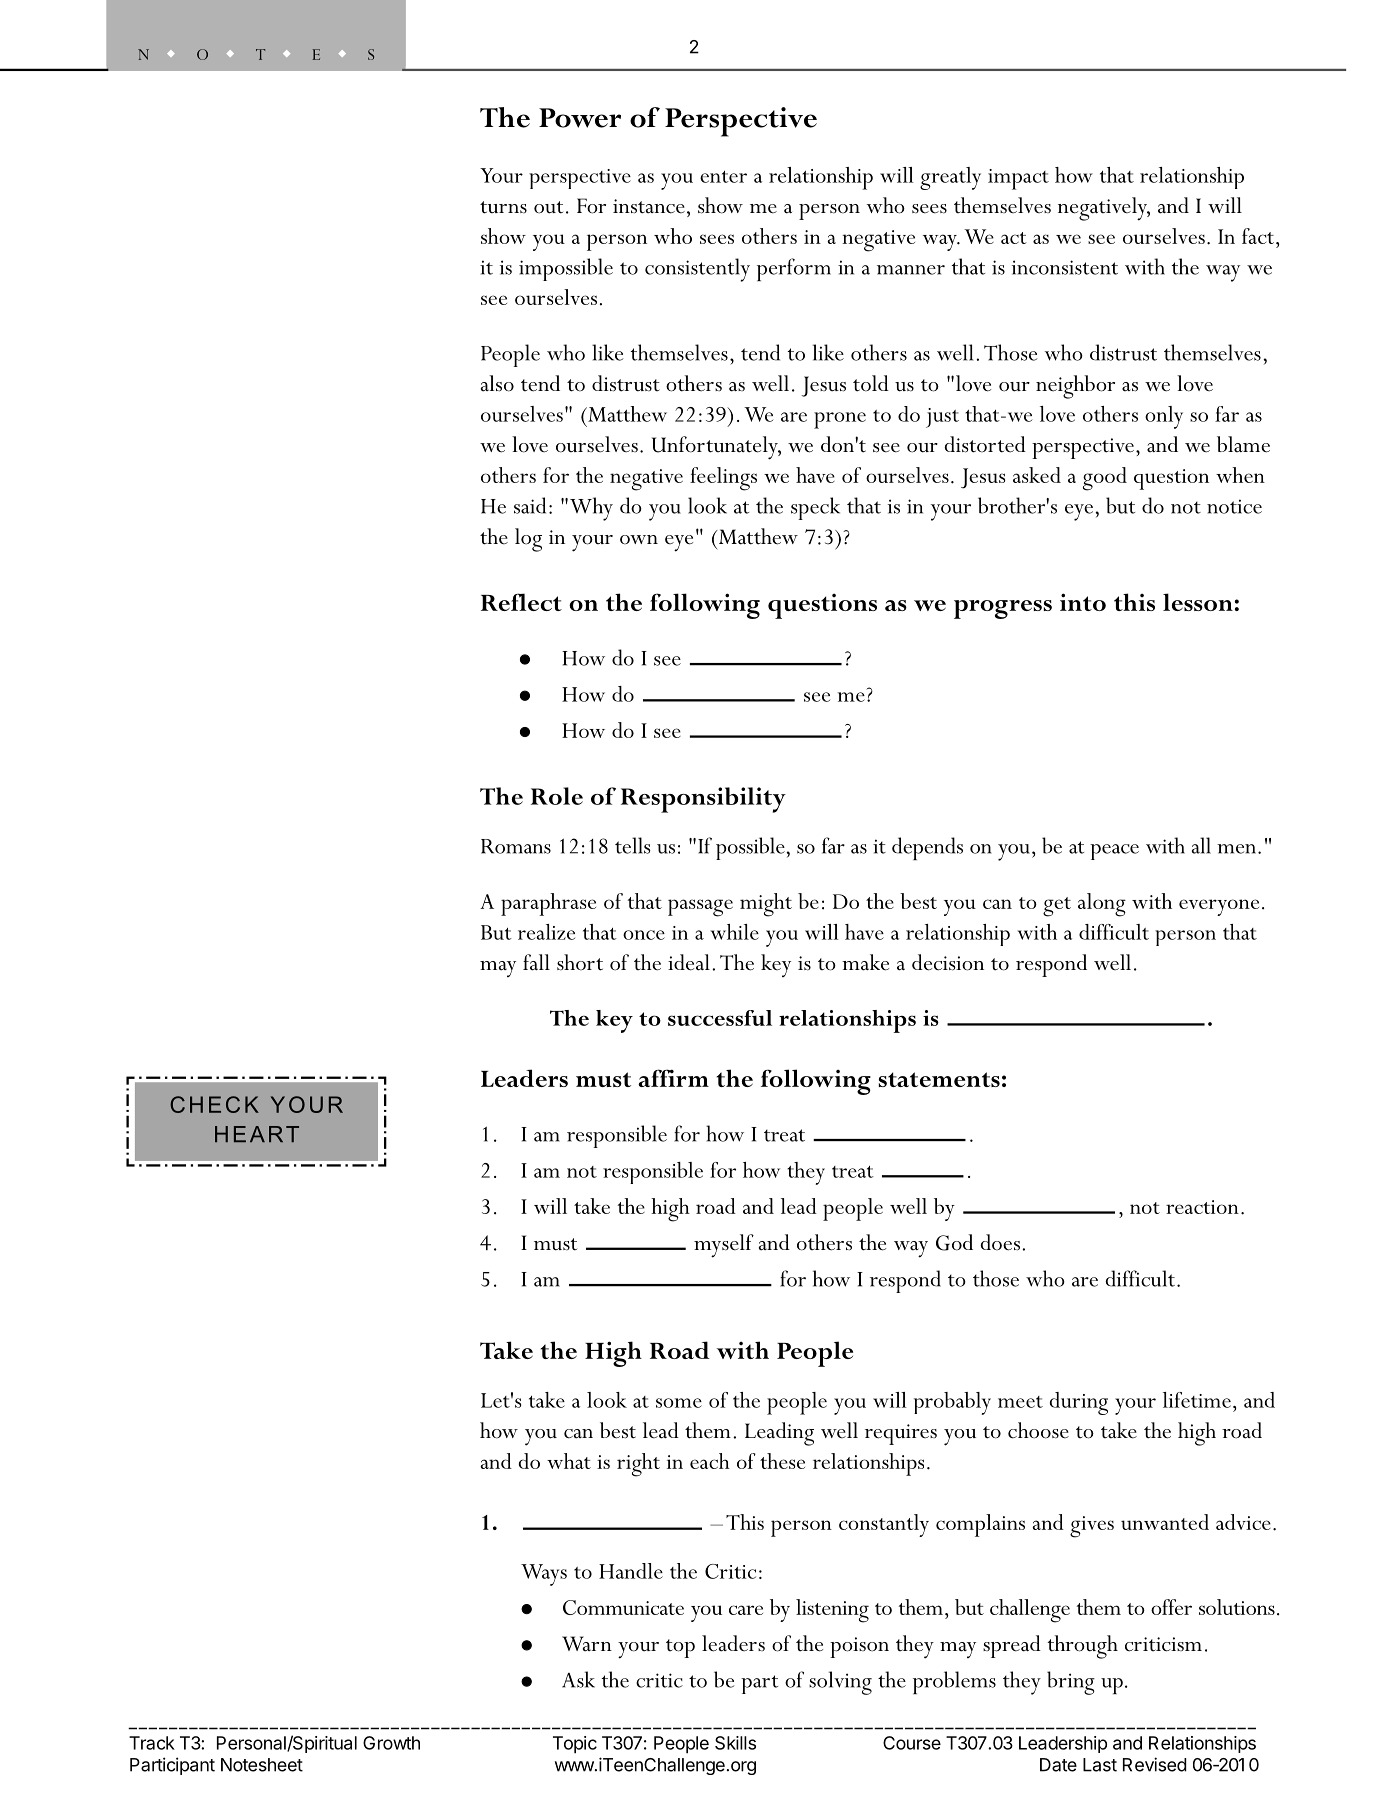  I want to click on ideal, so click(689, 962).
